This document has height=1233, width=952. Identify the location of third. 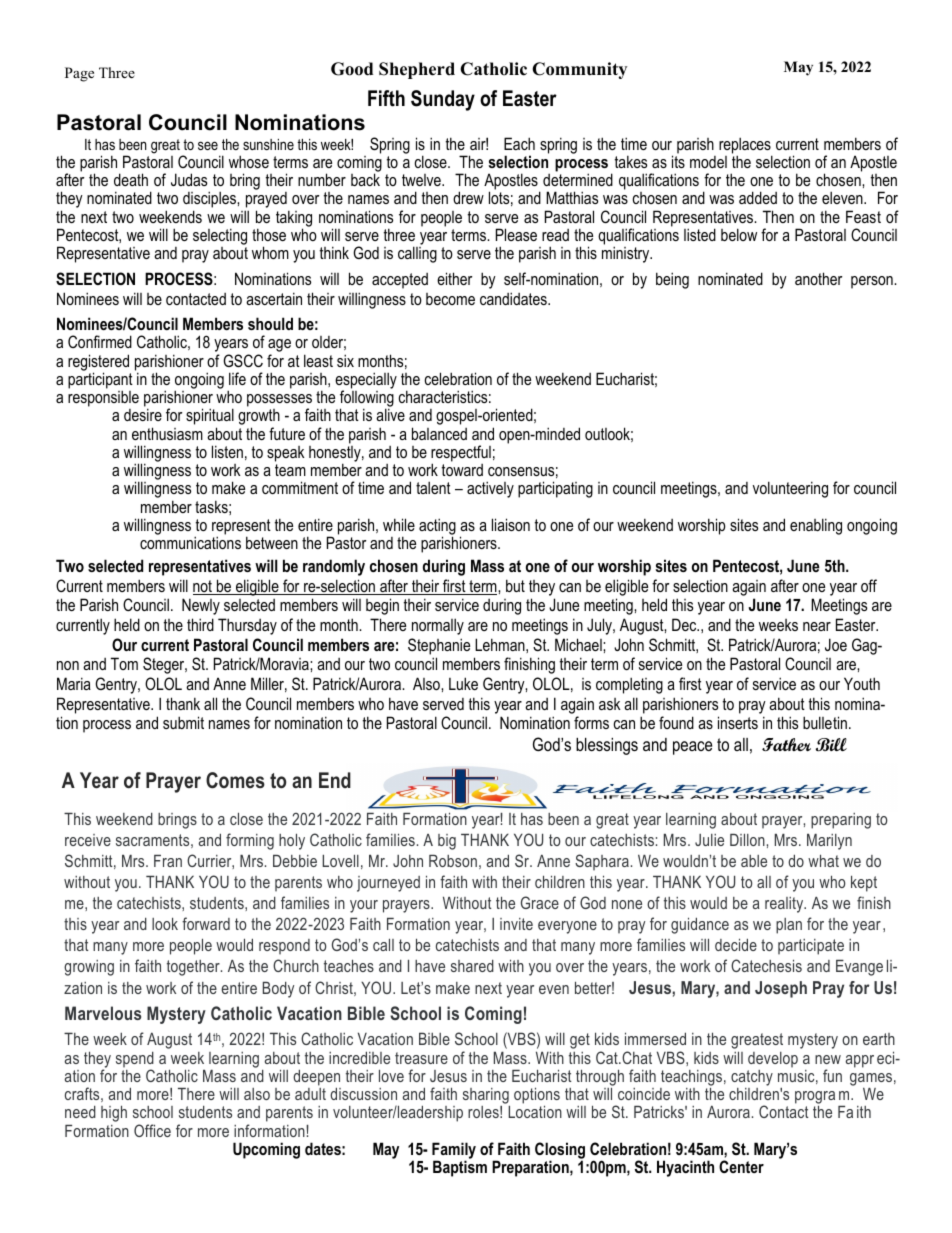
(200, 624).
